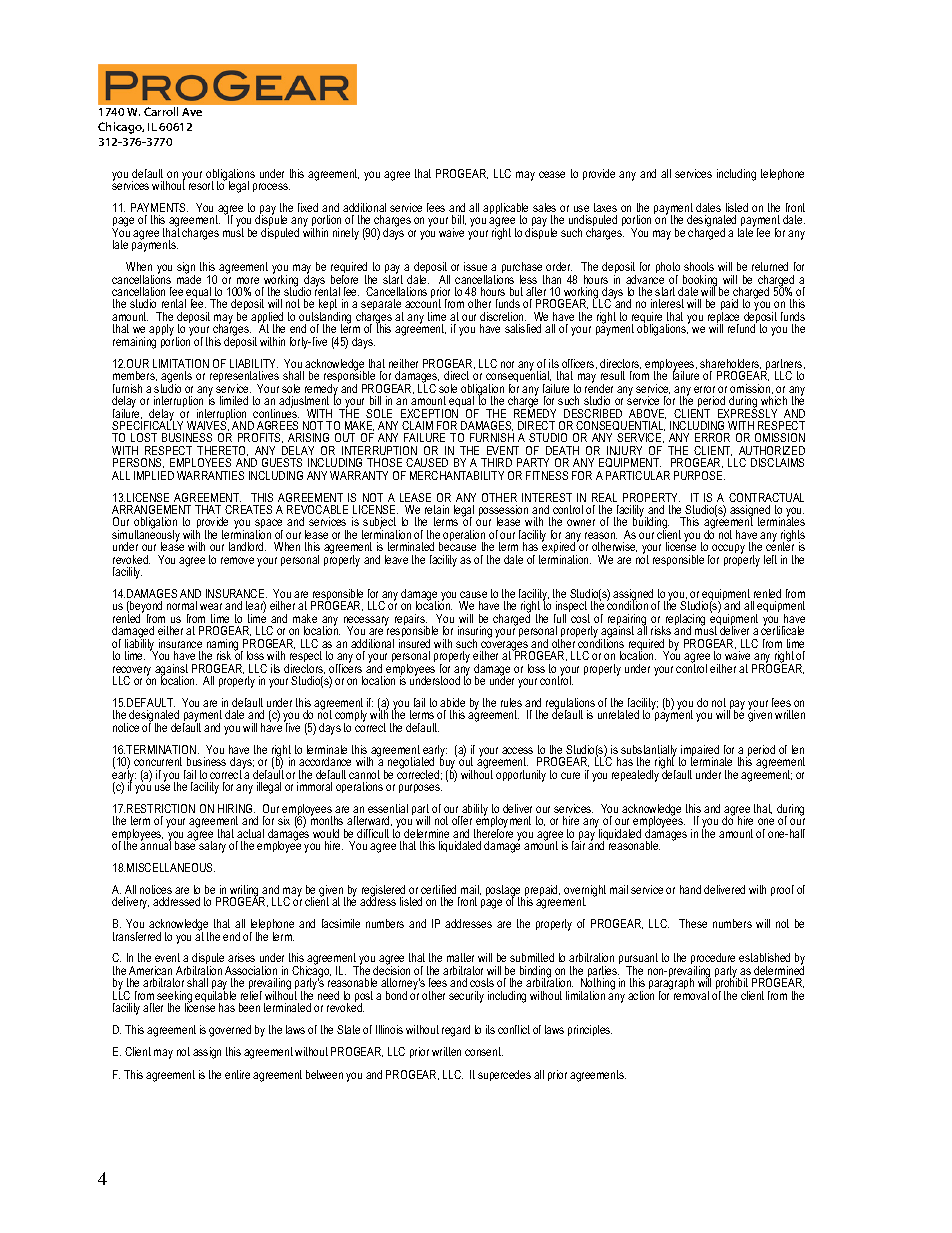 This page has width=952, height=1233. I want to click on THIRD, so click(496, 462).
